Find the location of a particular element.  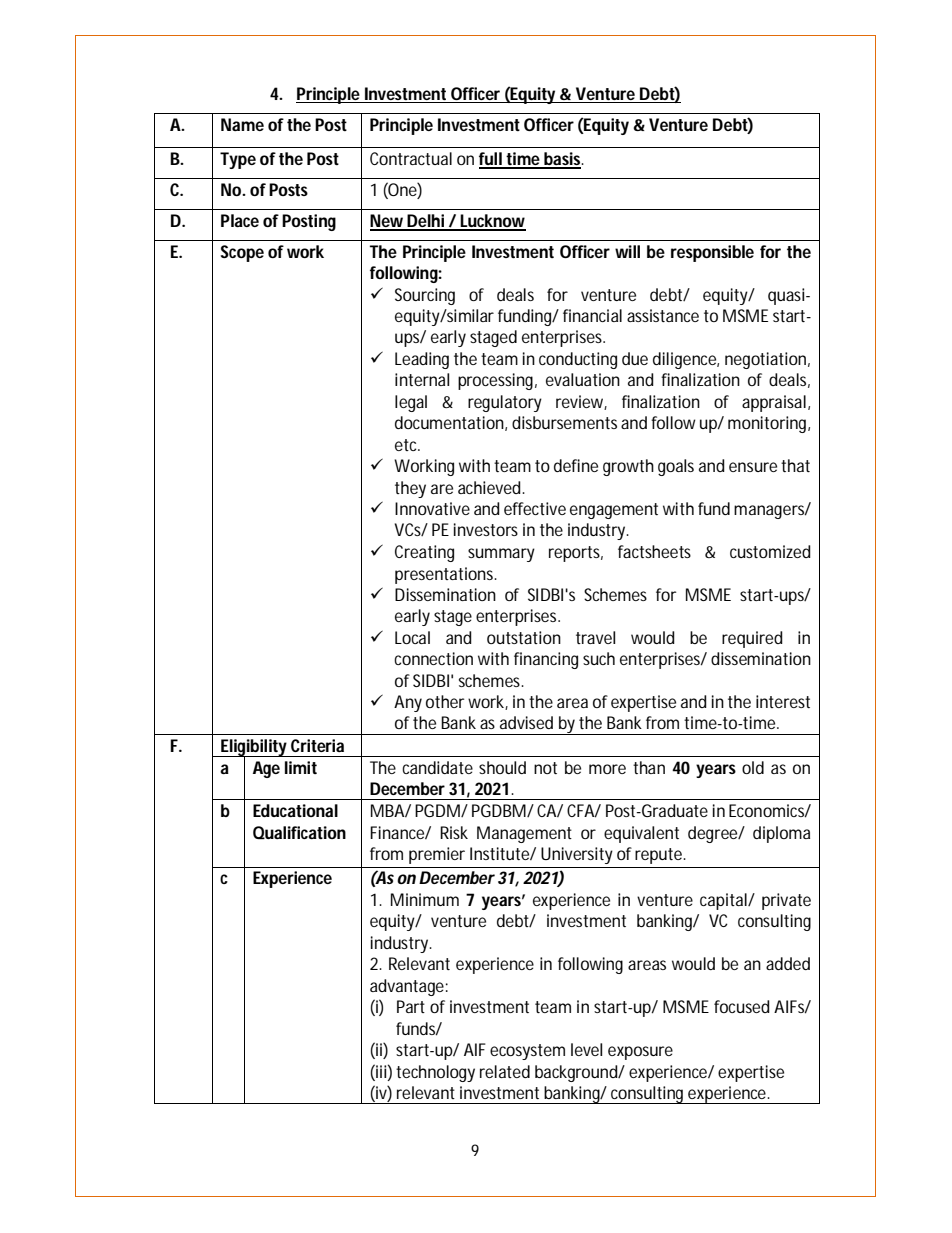

required is located at coordinates (752, 639).
